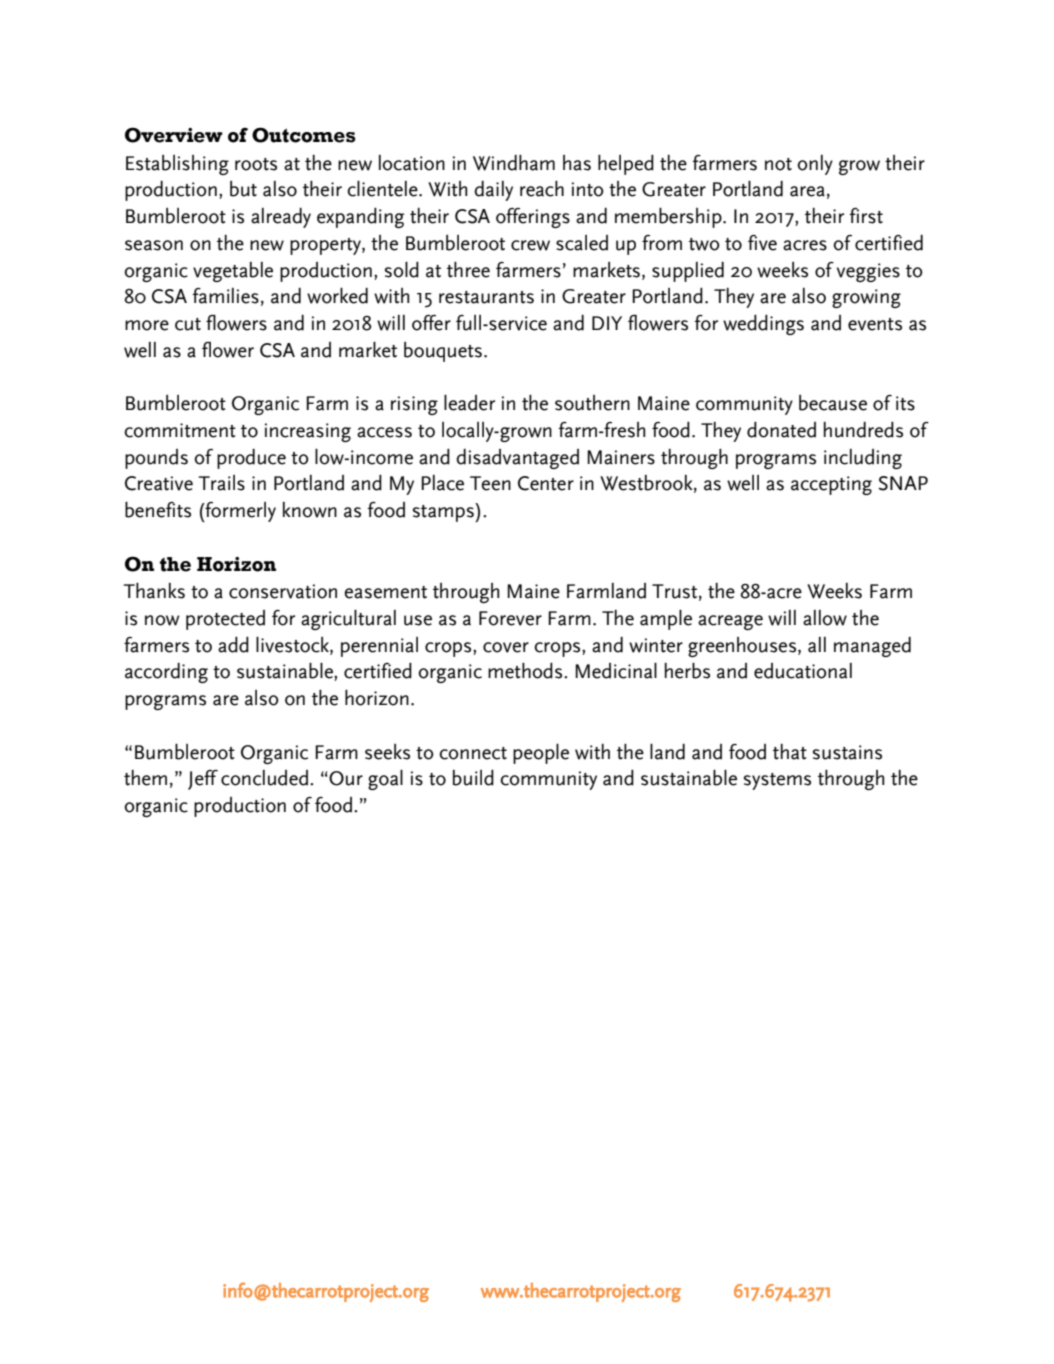 The image size is (1054, 1364). I want to click on allow, so click(825, 618).
